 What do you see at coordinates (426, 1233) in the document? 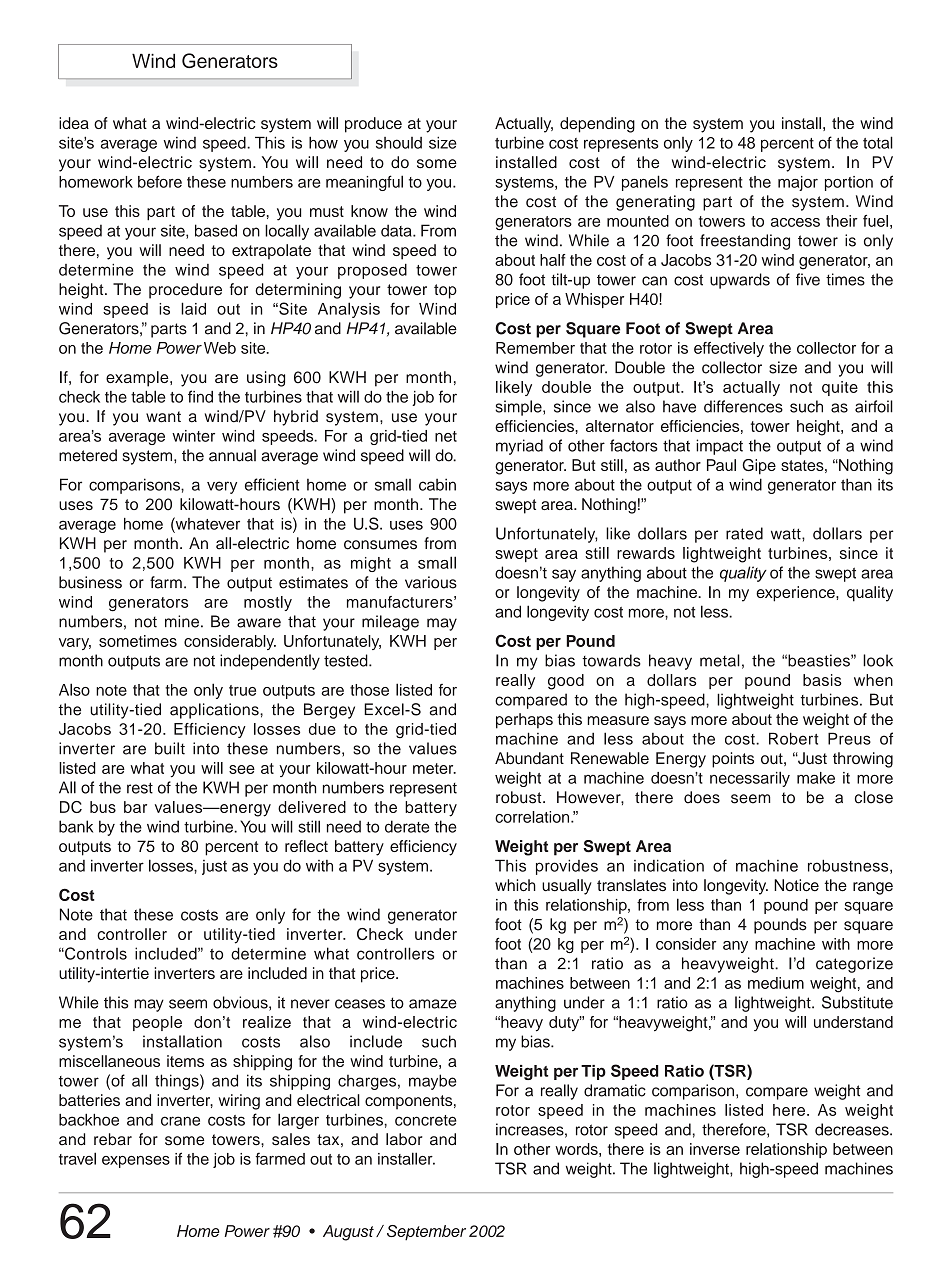
I see `September` at bounding box center [426, 1233].
